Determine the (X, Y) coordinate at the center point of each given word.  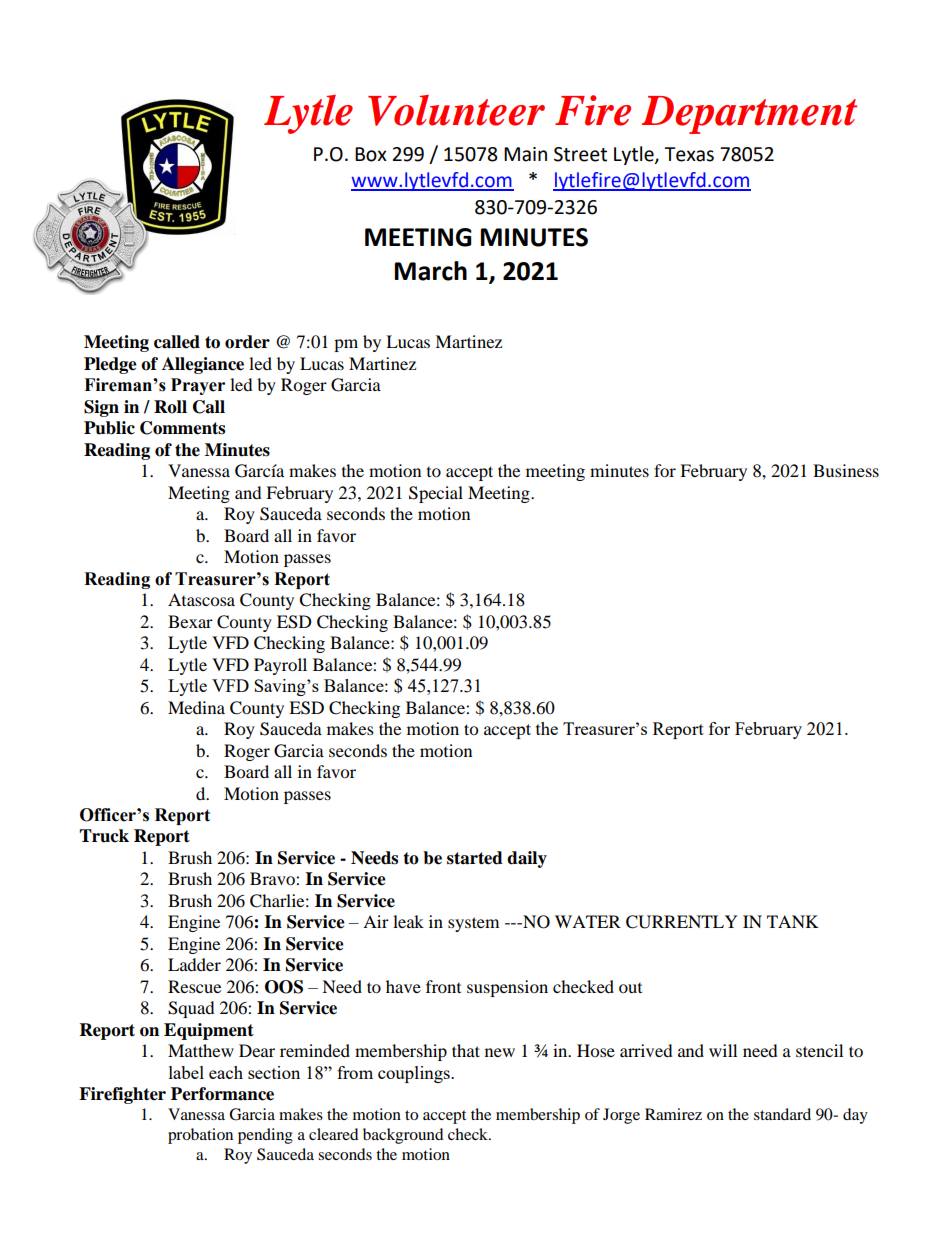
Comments (182, 428)
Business (846, 470)
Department (749, 115)
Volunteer (456, 110)
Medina (196, 707)
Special (436, 494)
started (475, 858)
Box (371, 154)
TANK (793, 921)
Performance (222, 1094)
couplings (415, 1074)
